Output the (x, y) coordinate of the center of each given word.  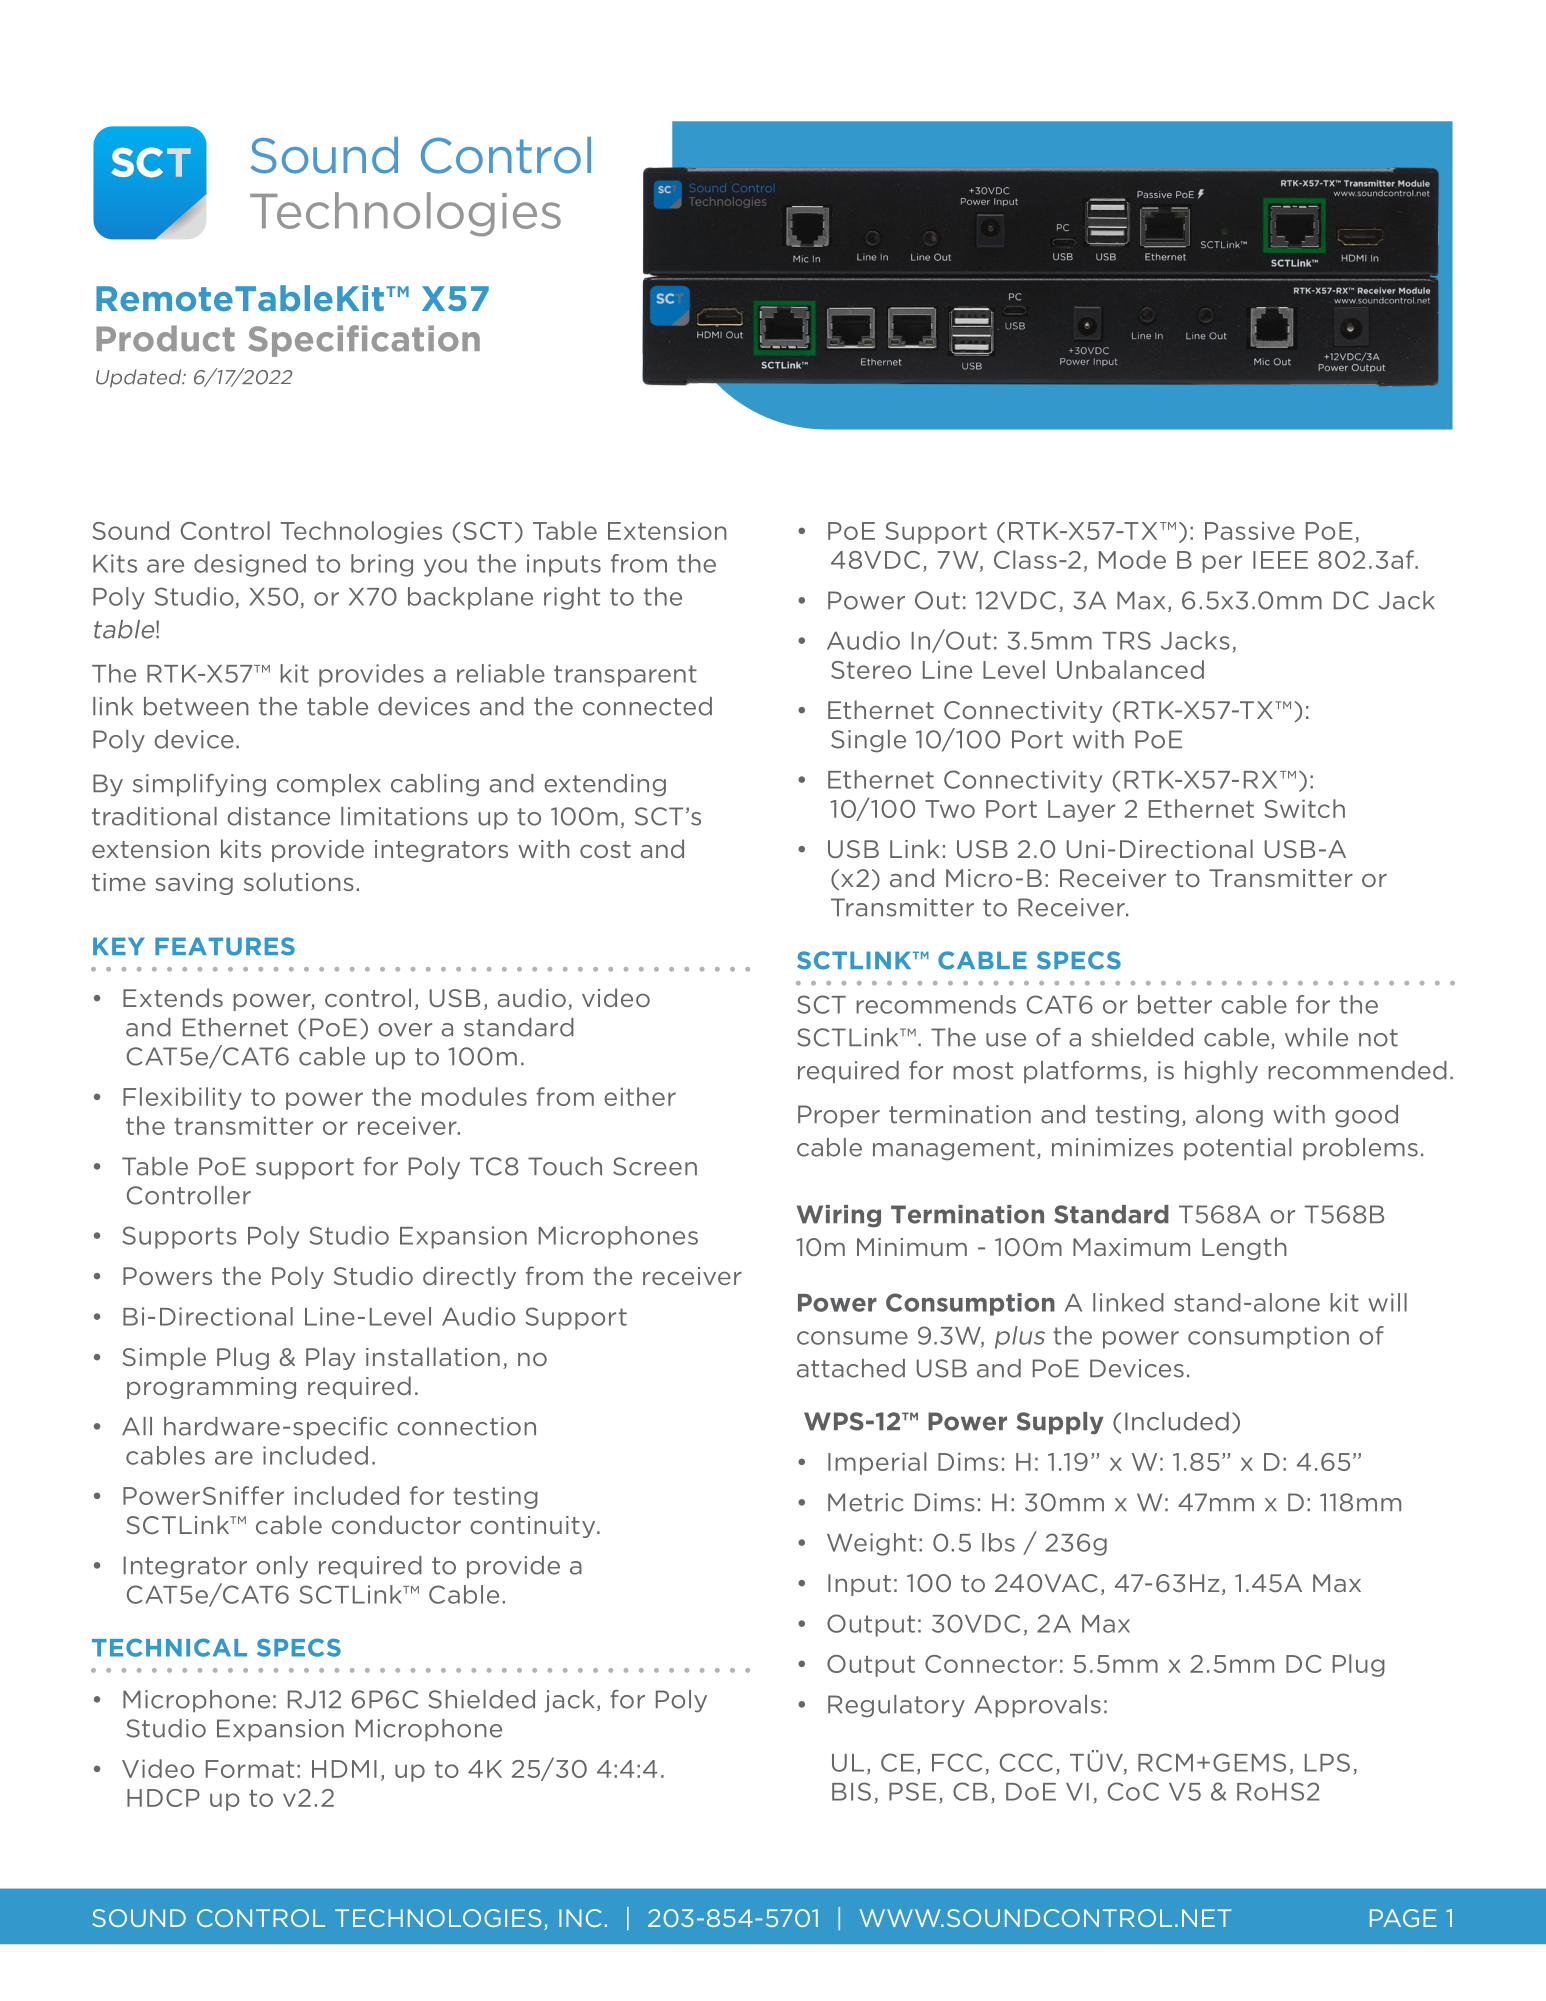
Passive (1250, 531)
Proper (839, 1116)
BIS (851, 1791)
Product (165, 338)
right (572, 598)
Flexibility (182, 1098)
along (1229, 1116)
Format (250, 1769)
